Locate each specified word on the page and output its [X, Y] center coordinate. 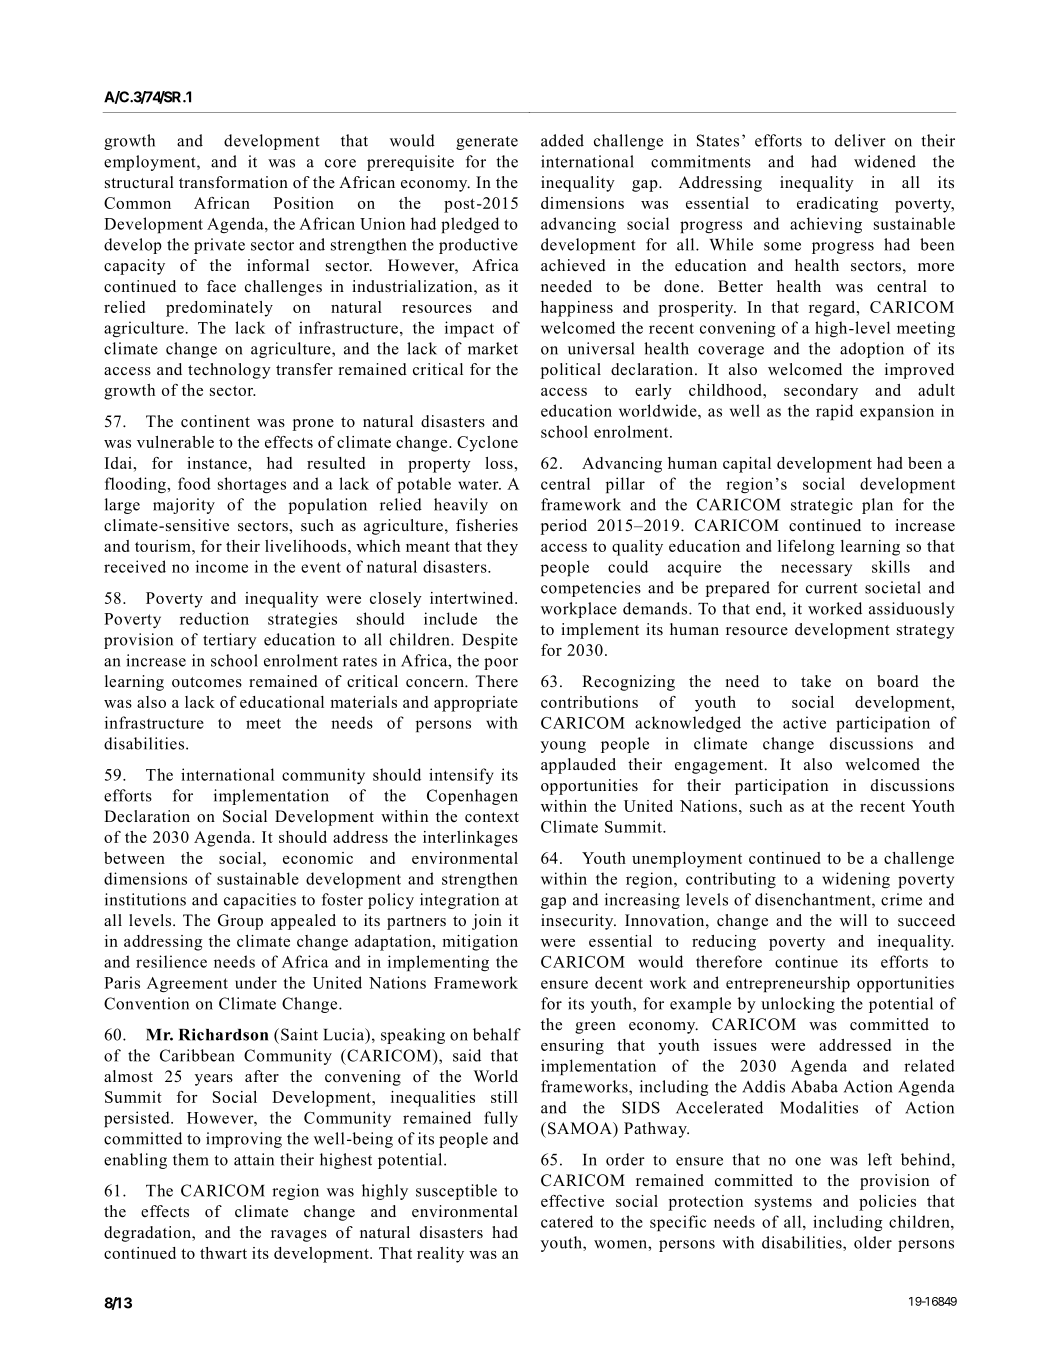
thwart [223, 1253]
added [562, 140]
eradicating [837, 205]
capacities [260, 901]
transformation [233, 182]
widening [856, 880]
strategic [822, 506]
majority [184, 506]
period [564, 527]
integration [459, 901]
